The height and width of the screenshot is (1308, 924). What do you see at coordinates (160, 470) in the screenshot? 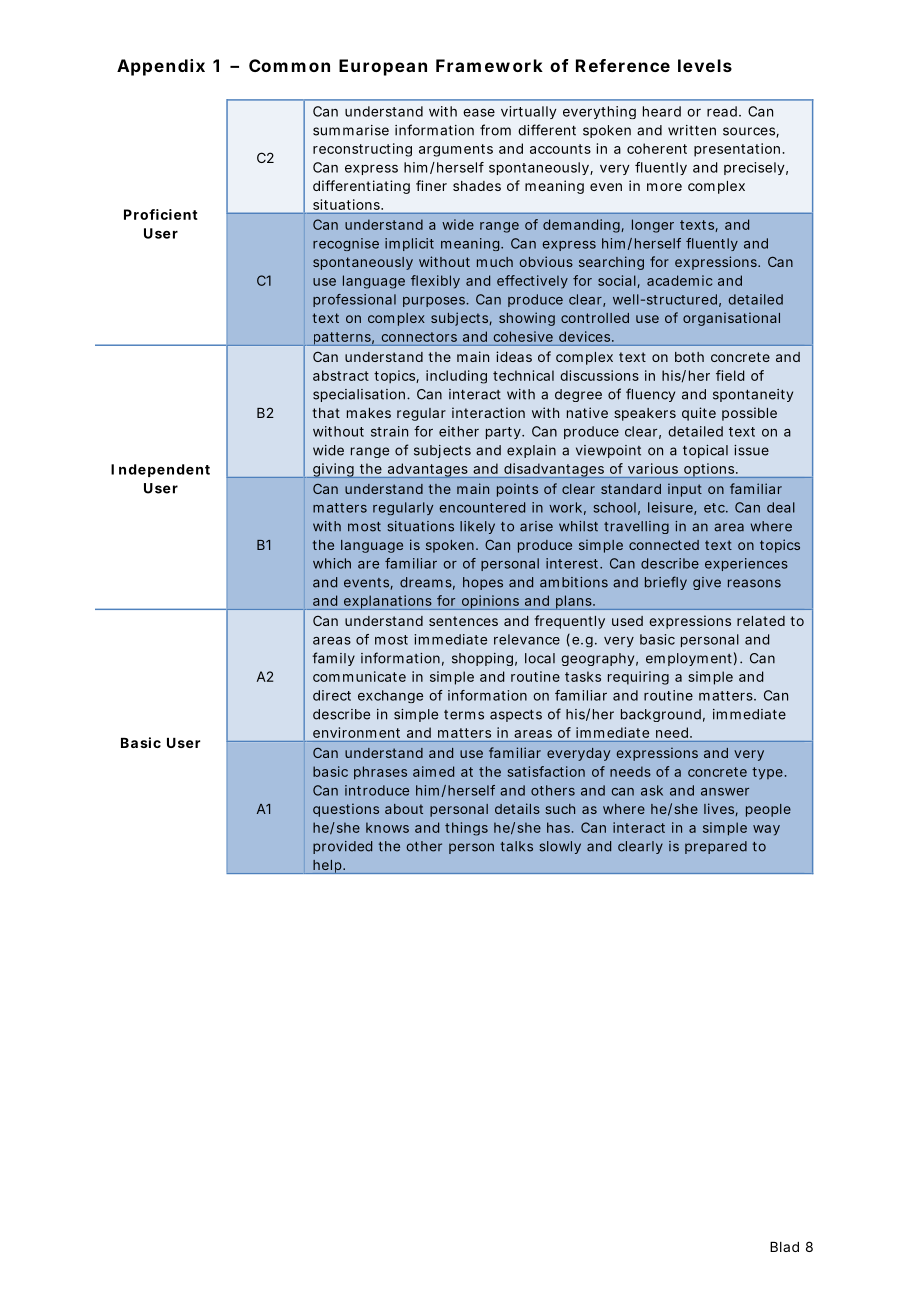
I see `Independent` at bounding box center [160, 470].
